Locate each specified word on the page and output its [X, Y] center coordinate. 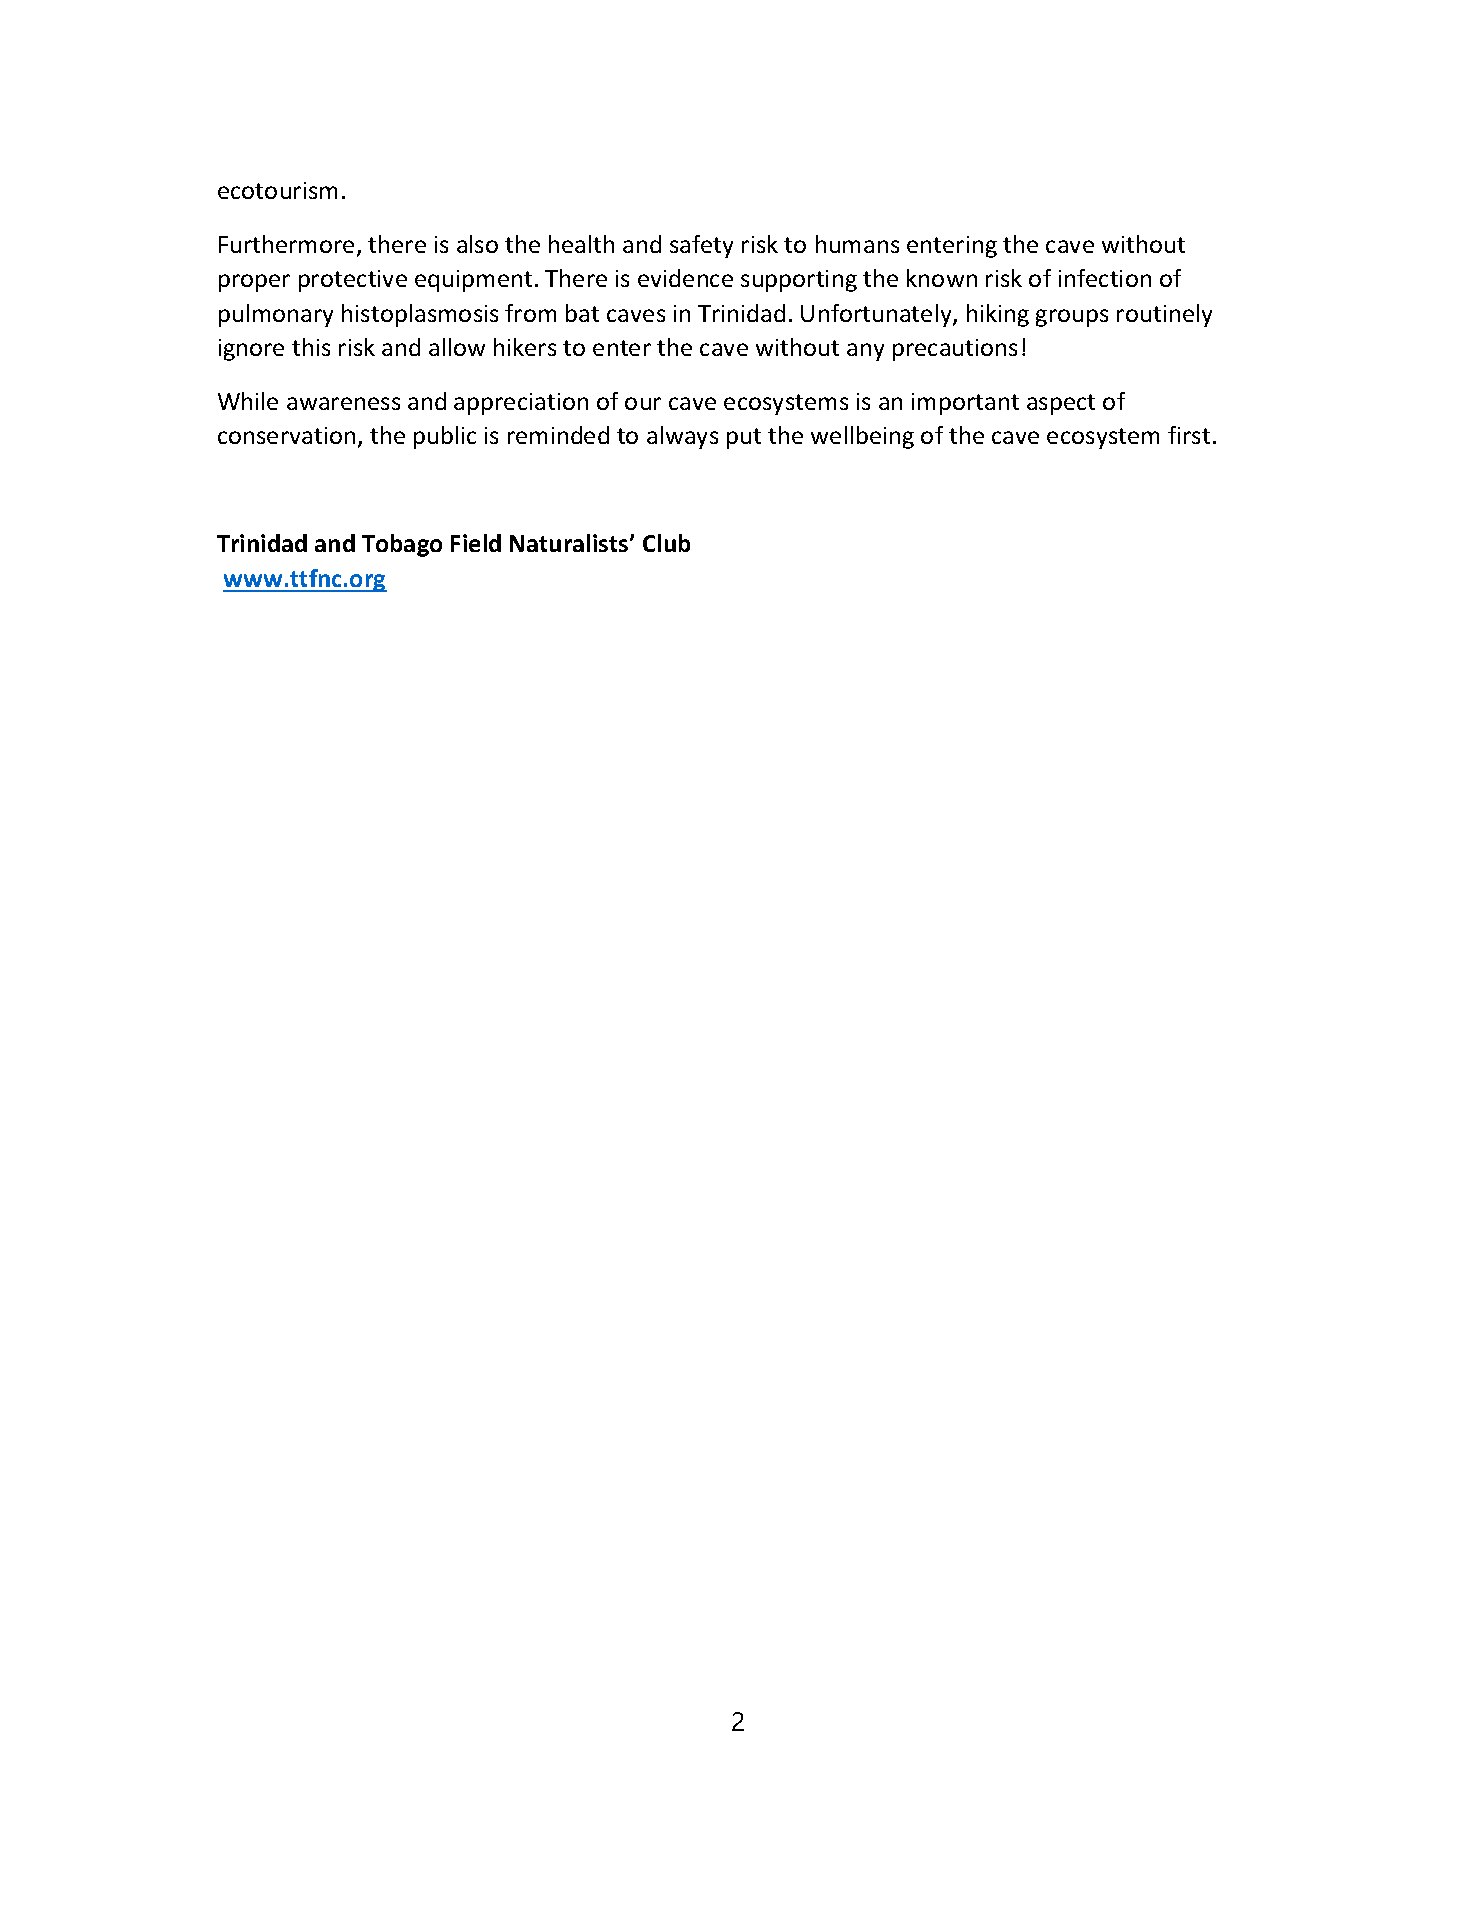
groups [1072, 318]
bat [582, 313]
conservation [286, 435]
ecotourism [277, 190]
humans [857, 244]
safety [701, 246]
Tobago [402, 545]
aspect [1061, 404]
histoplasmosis [420, 315]
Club [666, 543]
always [682, 437]
